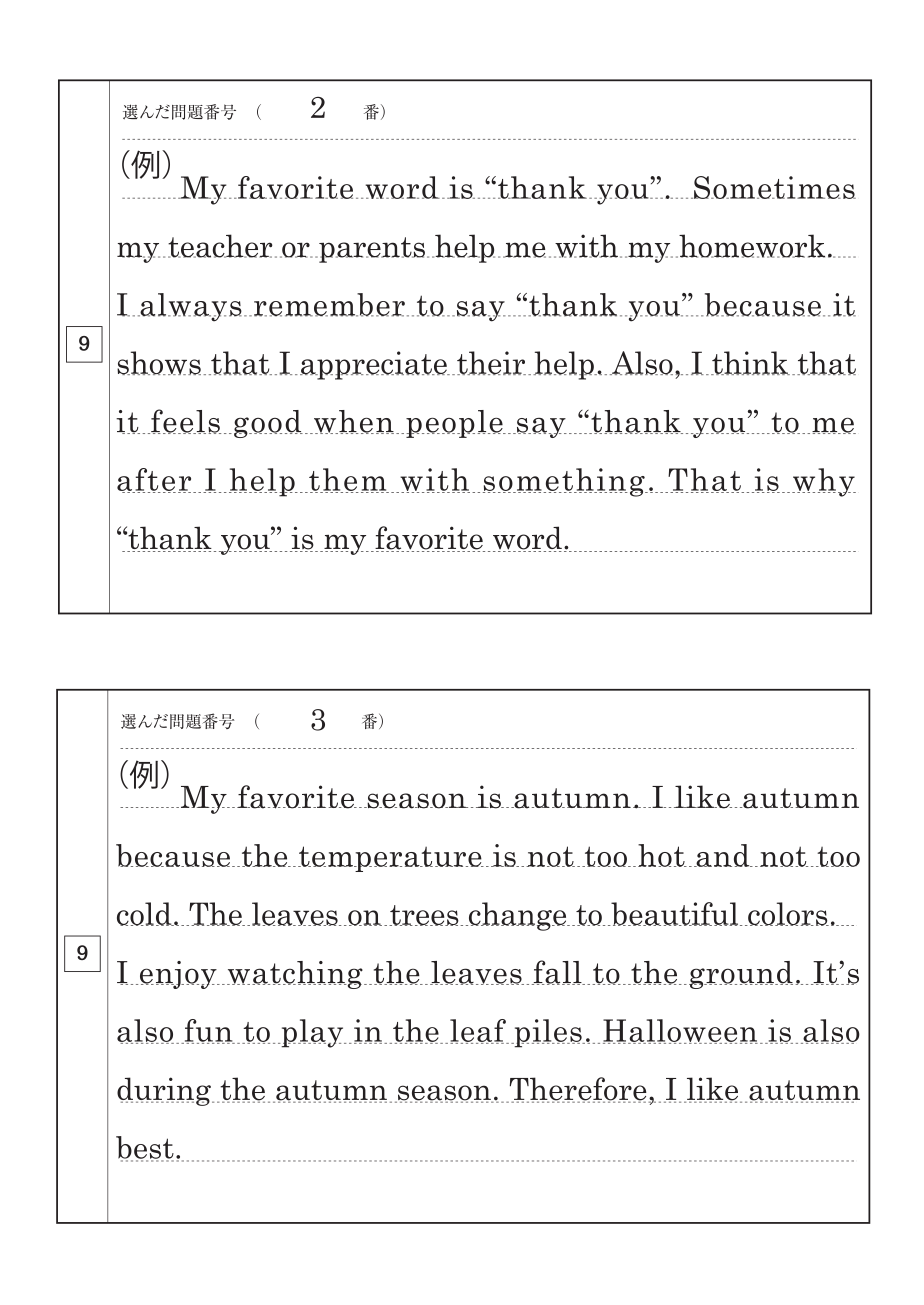 This screenshot has width=924, height=1305. Describe the element at coordinates (723, 855) in the screenshot. I see `and` at that location.
